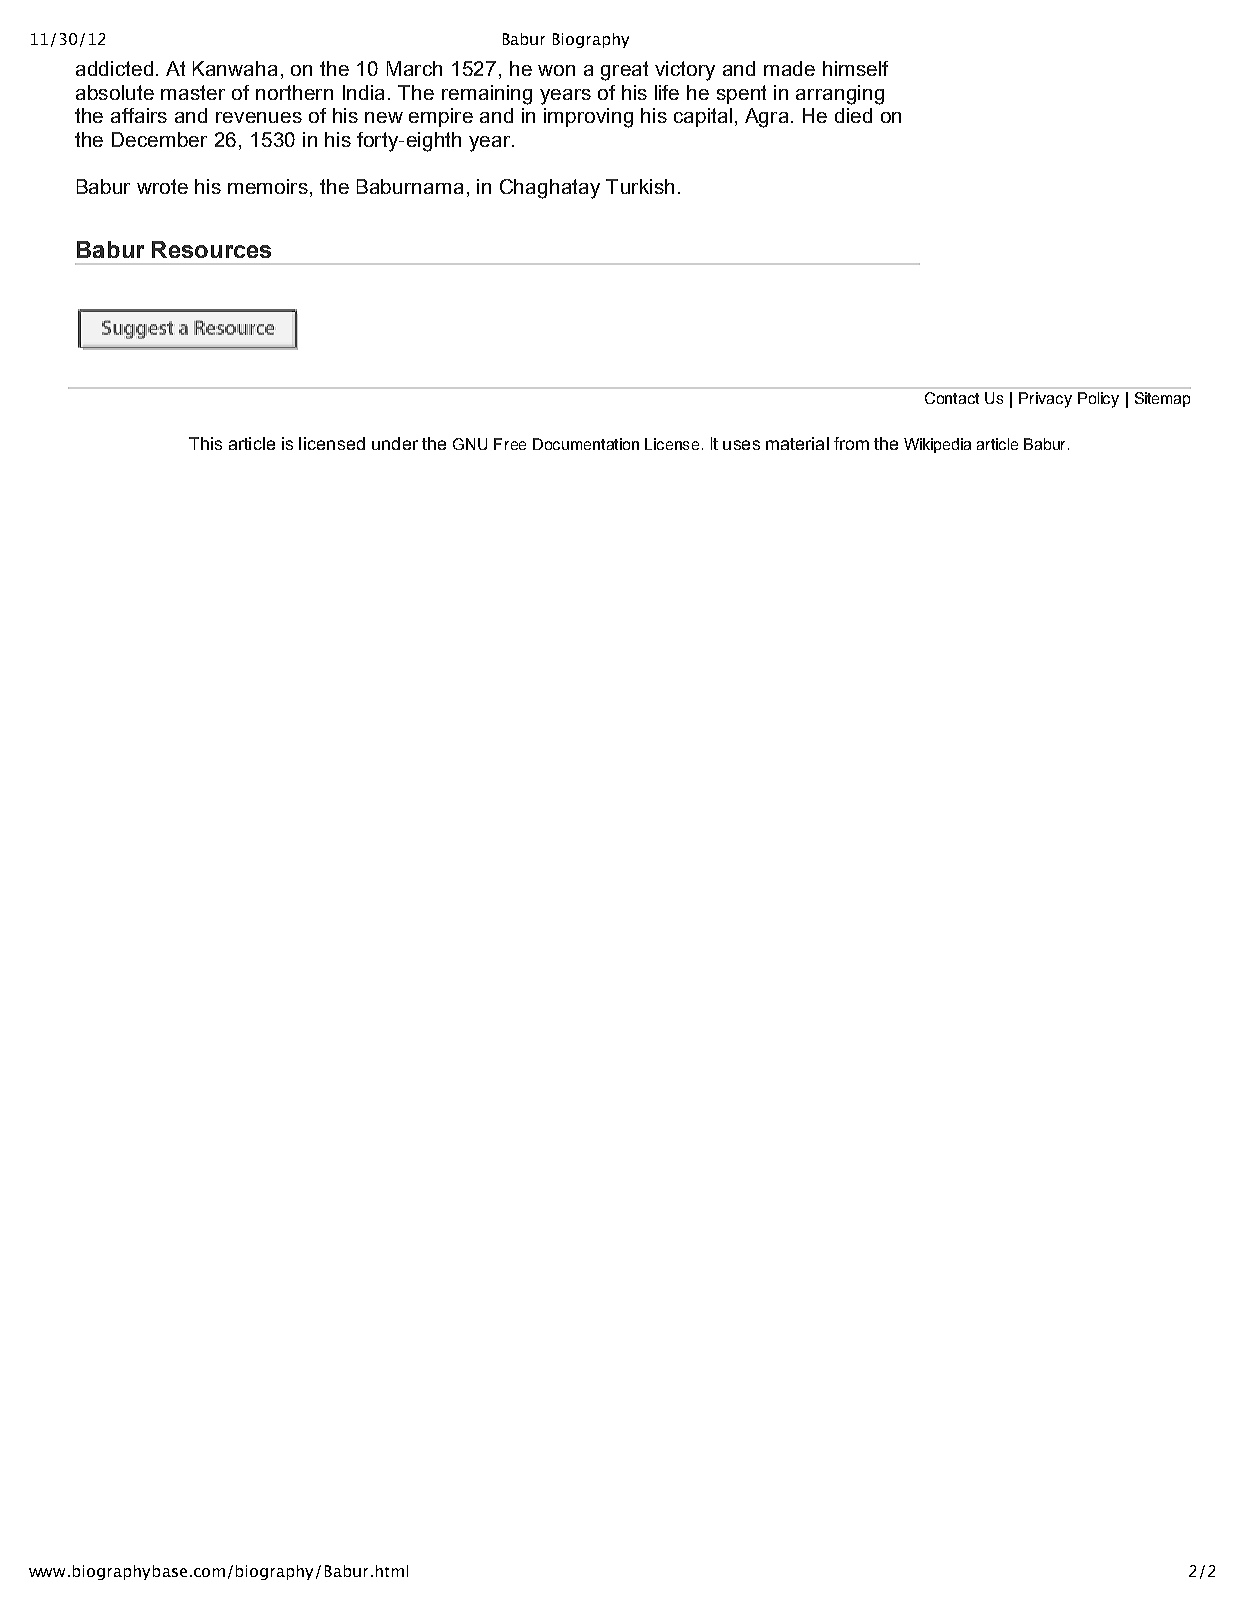 The image size is (1246, 1612). Describe the element at coordinates (624, 71) in the screenshot. I see `great` at that location.
